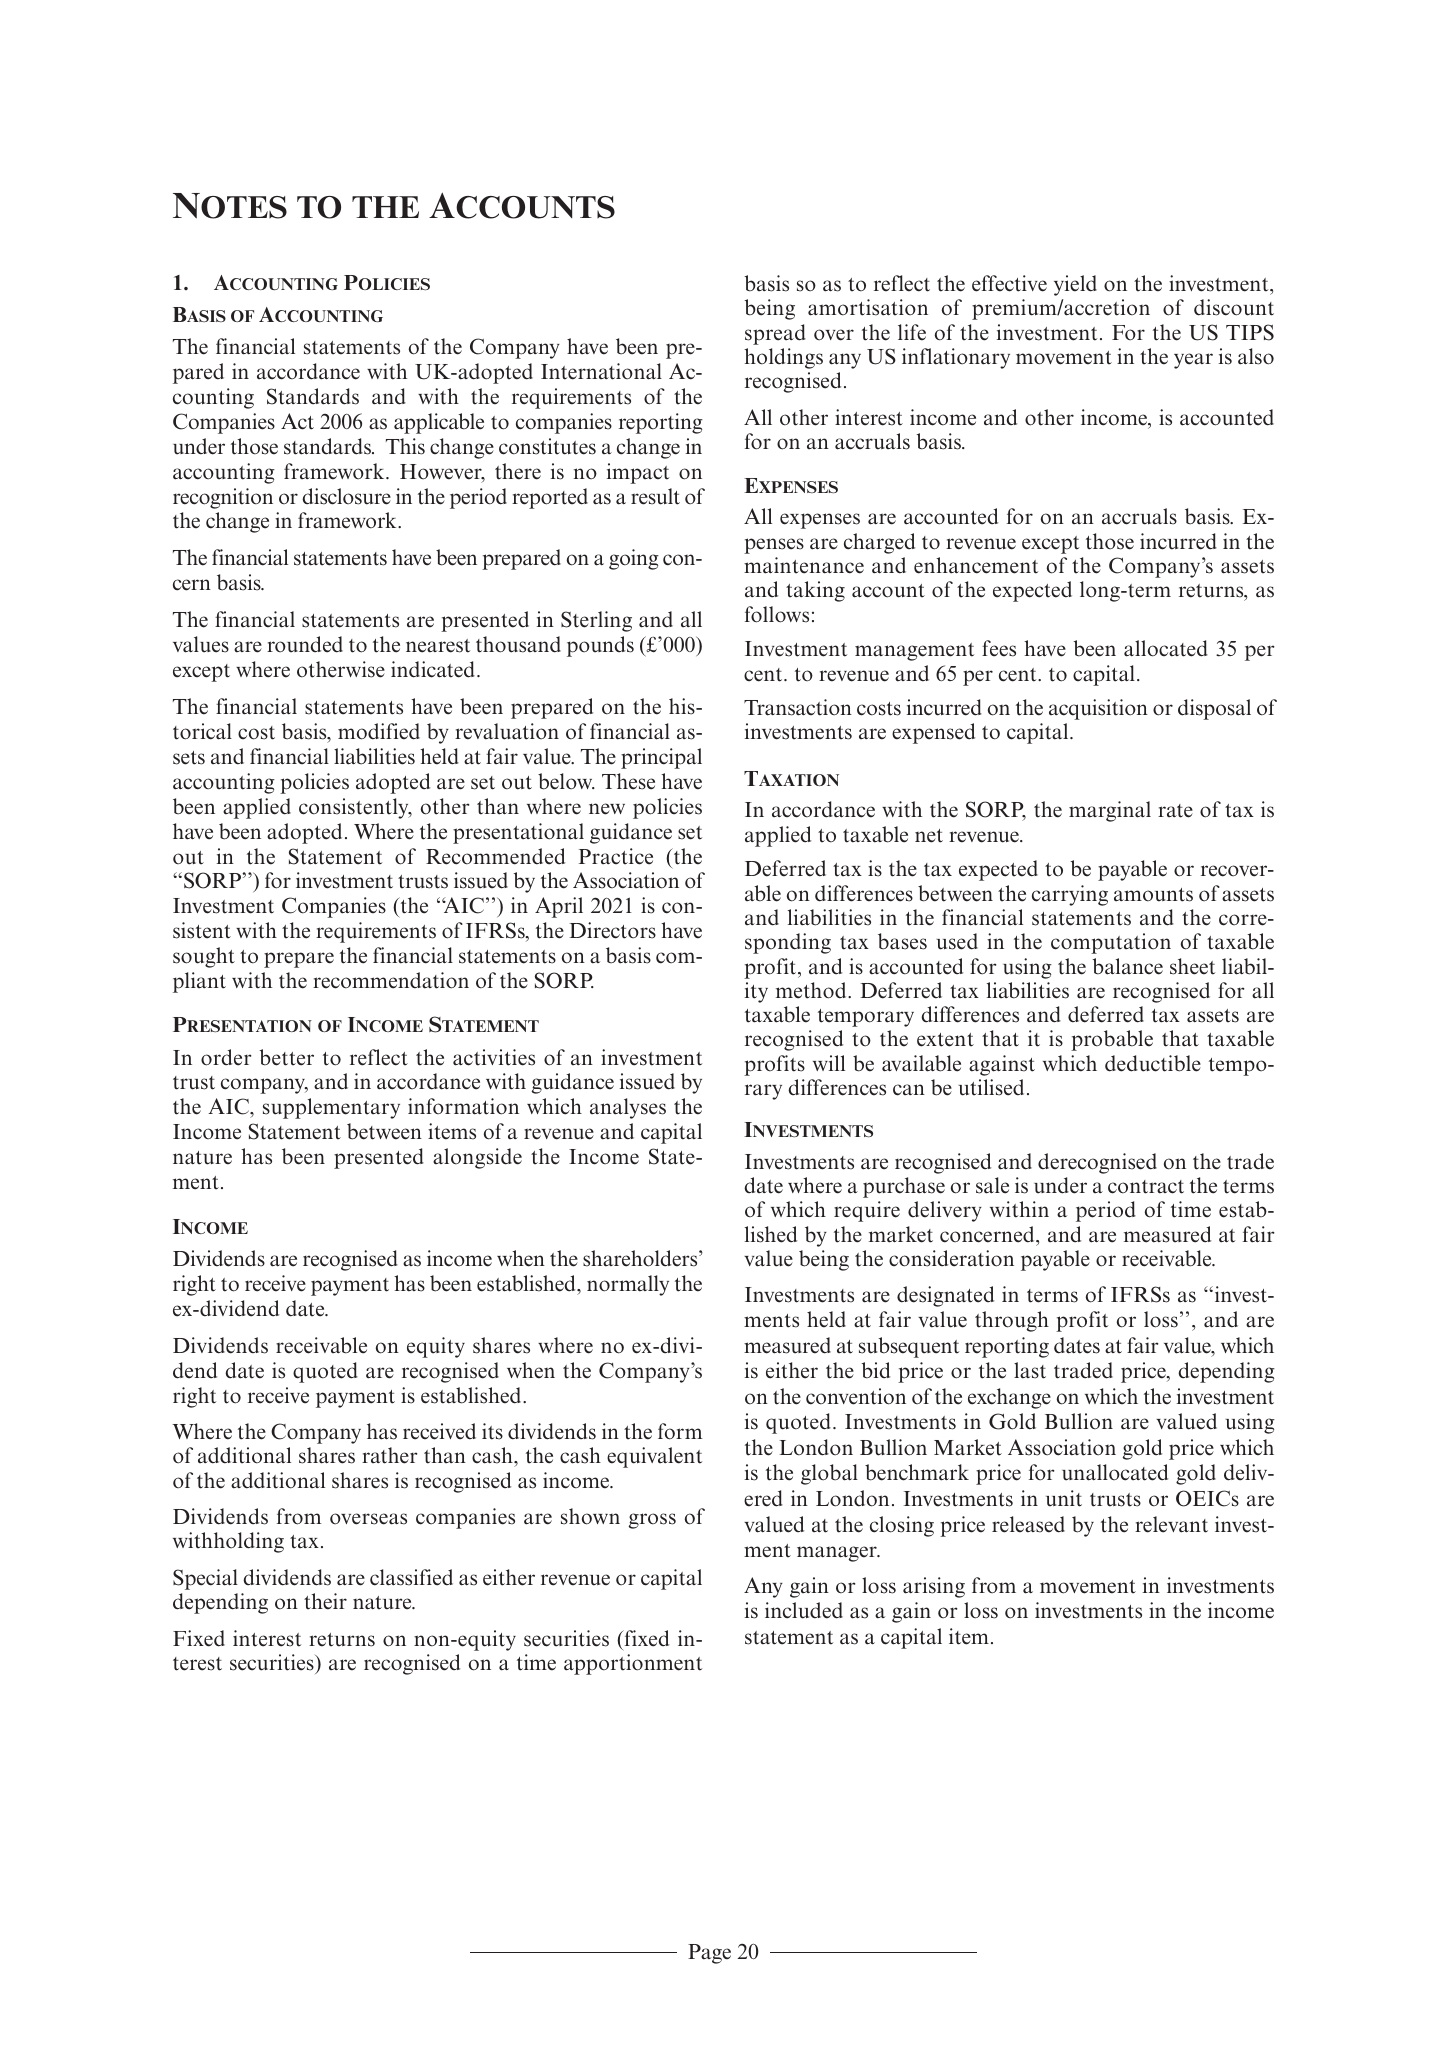  What do you see at coordinates (287, 1057) in the screenshot?
I see `better` at bounding box center [287, 1057].
